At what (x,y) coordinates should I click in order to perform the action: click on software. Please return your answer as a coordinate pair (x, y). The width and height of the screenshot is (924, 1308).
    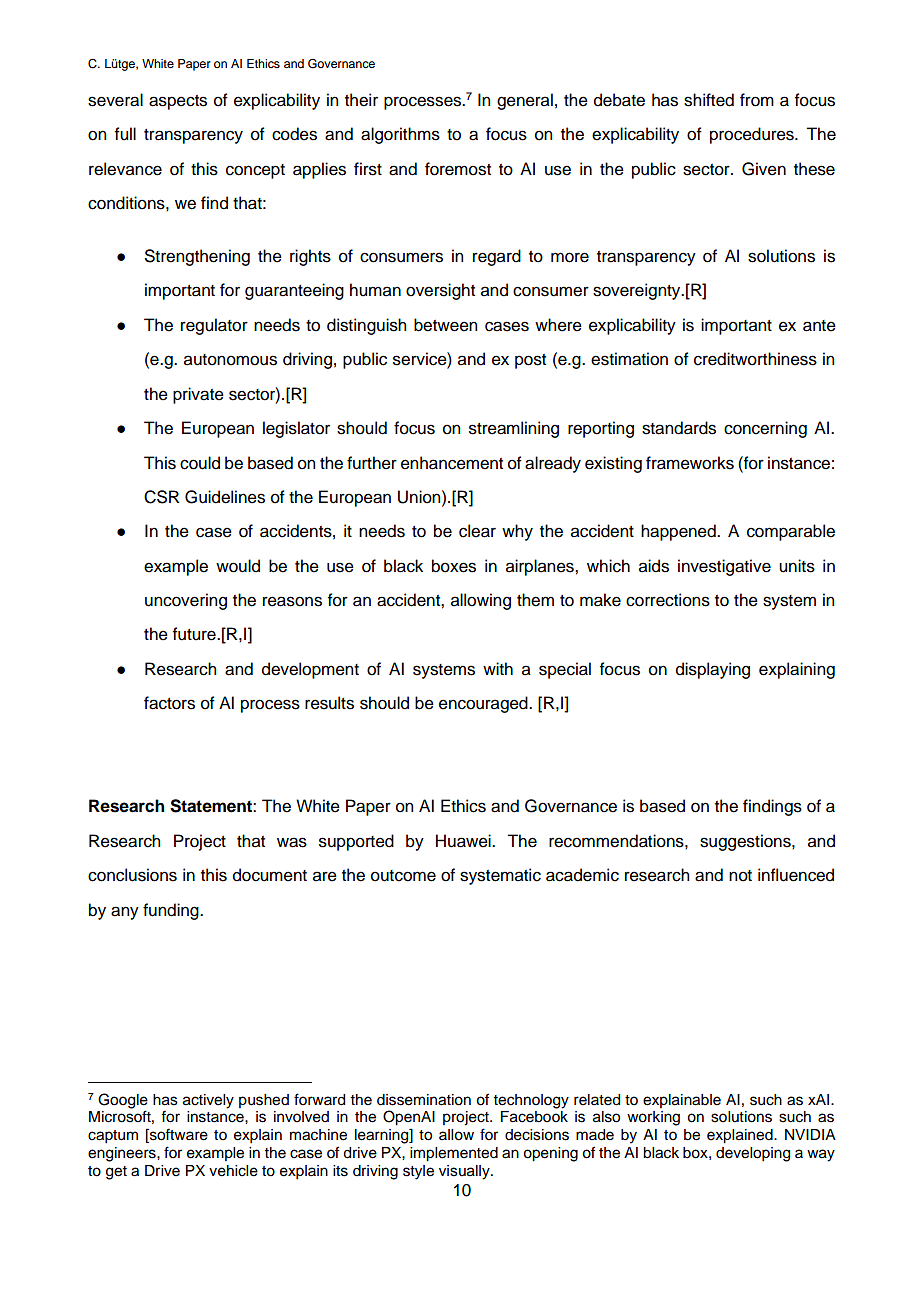
    Looking at the image, I should click on (178, 1135).
